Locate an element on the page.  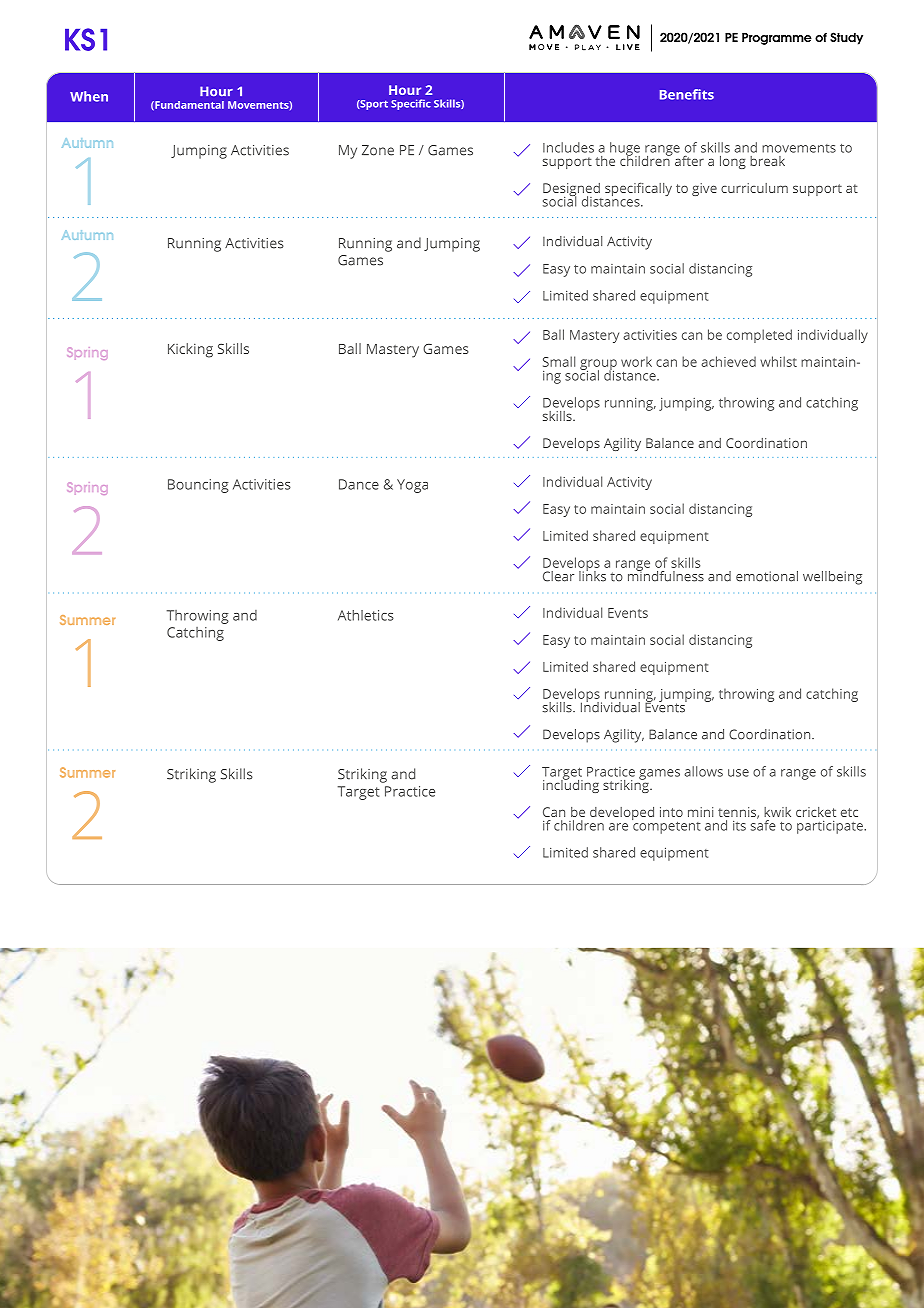
Programme is located at coordinates (777, 39).
